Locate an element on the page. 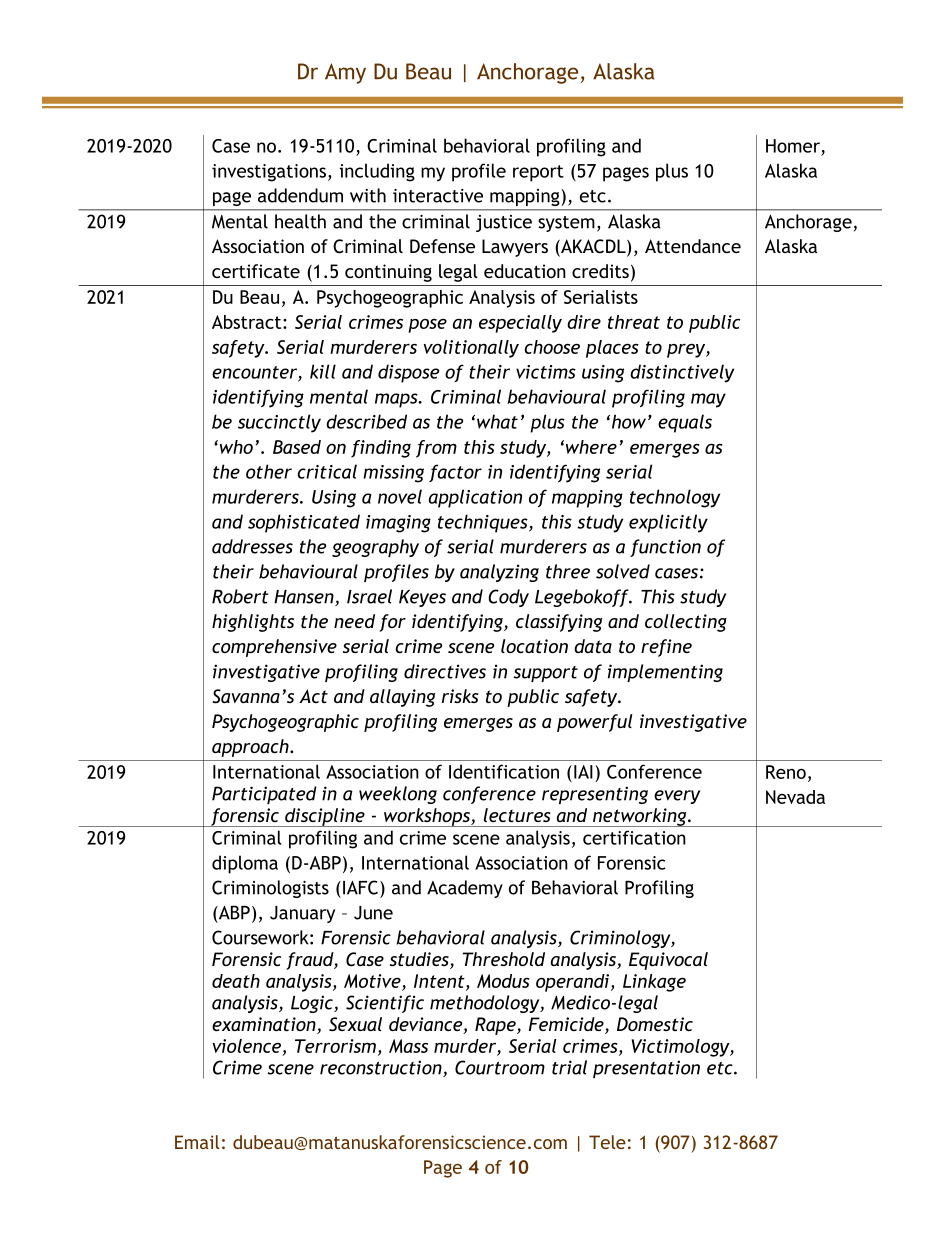  what is located at coordinates (497, 421).
